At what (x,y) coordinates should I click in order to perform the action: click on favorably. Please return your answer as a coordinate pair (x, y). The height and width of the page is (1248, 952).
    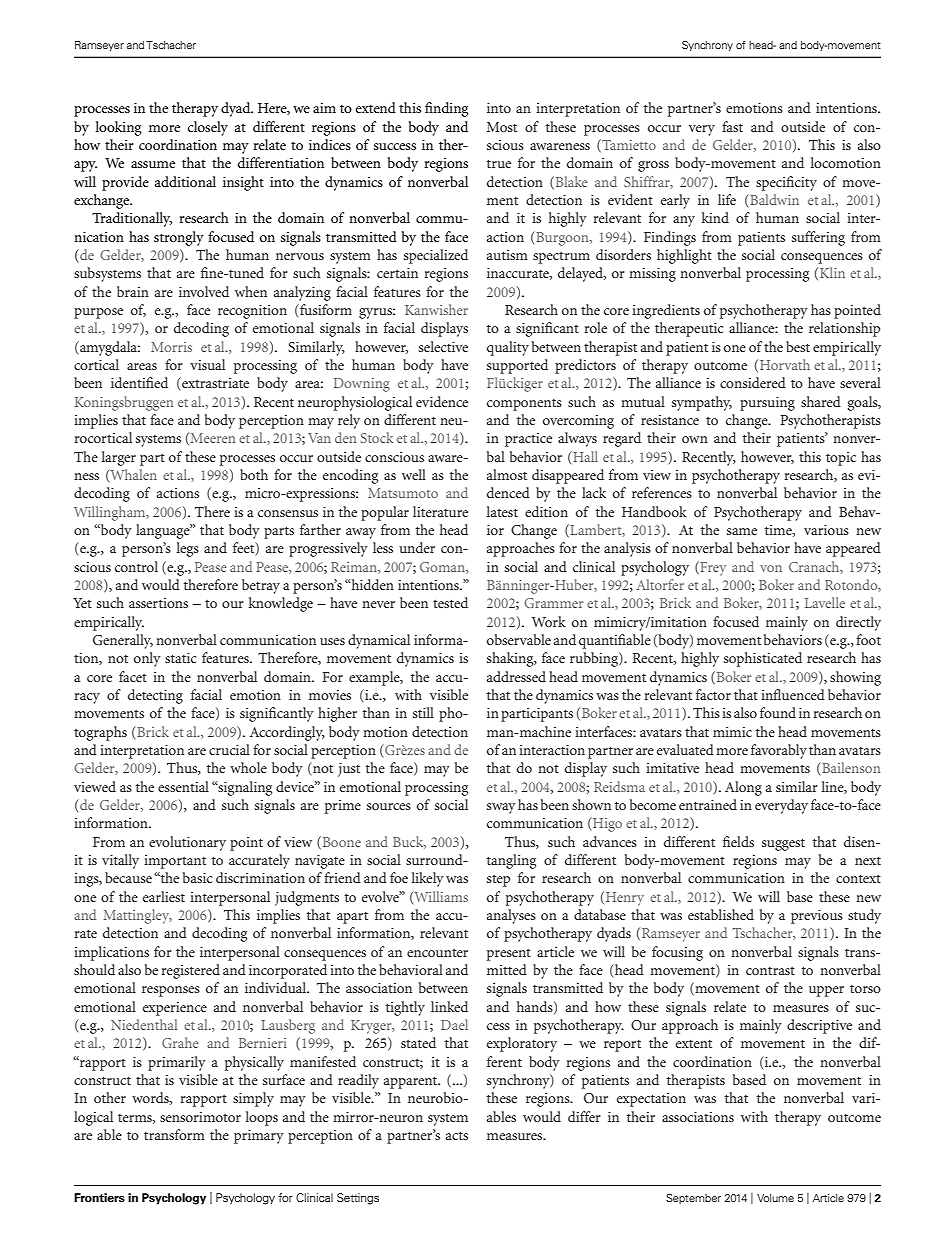
    Looking at the image, I should click on (779, 751).
